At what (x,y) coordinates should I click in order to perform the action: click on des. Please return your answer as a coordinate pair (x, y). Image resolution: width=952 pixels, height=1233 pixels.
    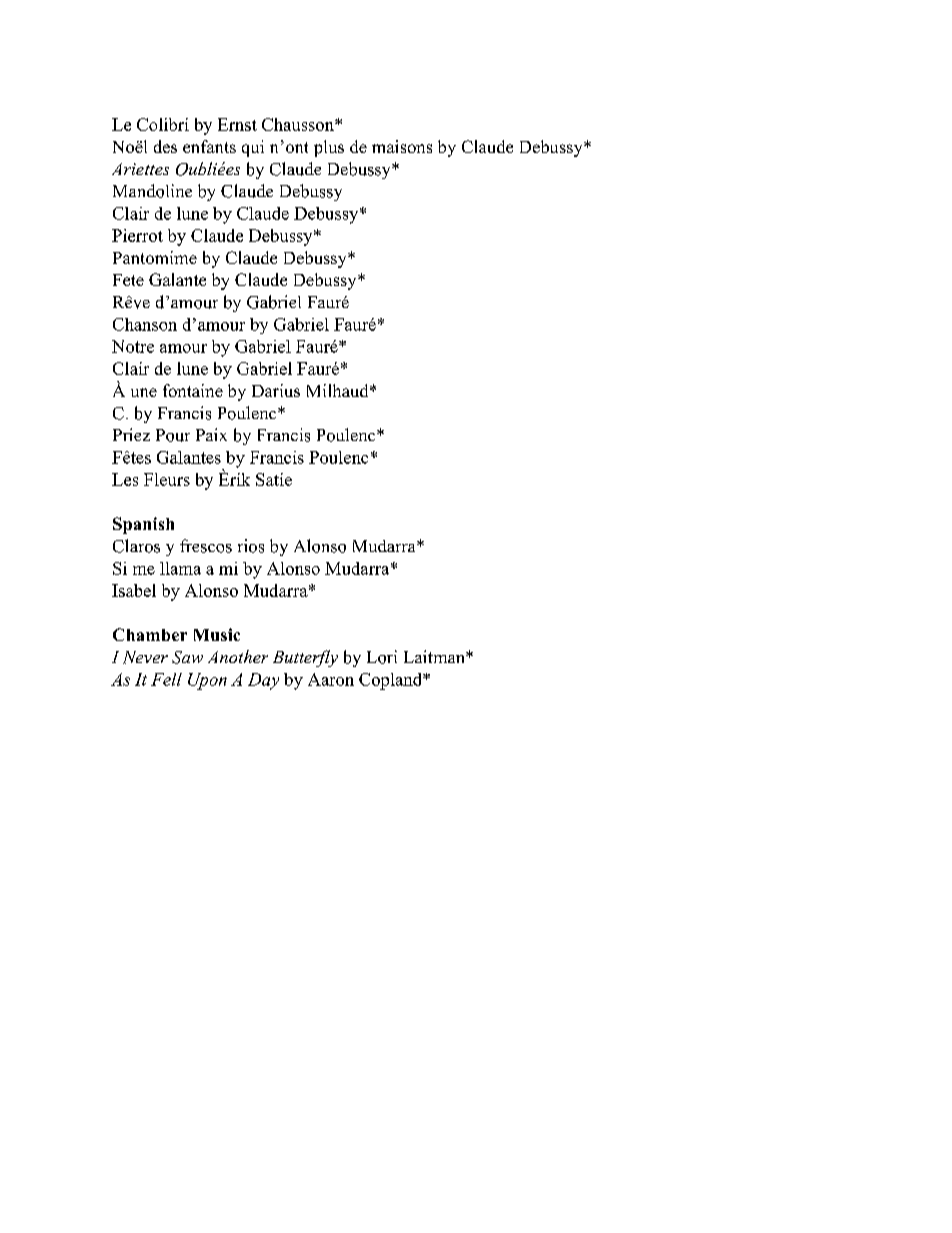
    Looking at the image, I should click on (165, 146).
